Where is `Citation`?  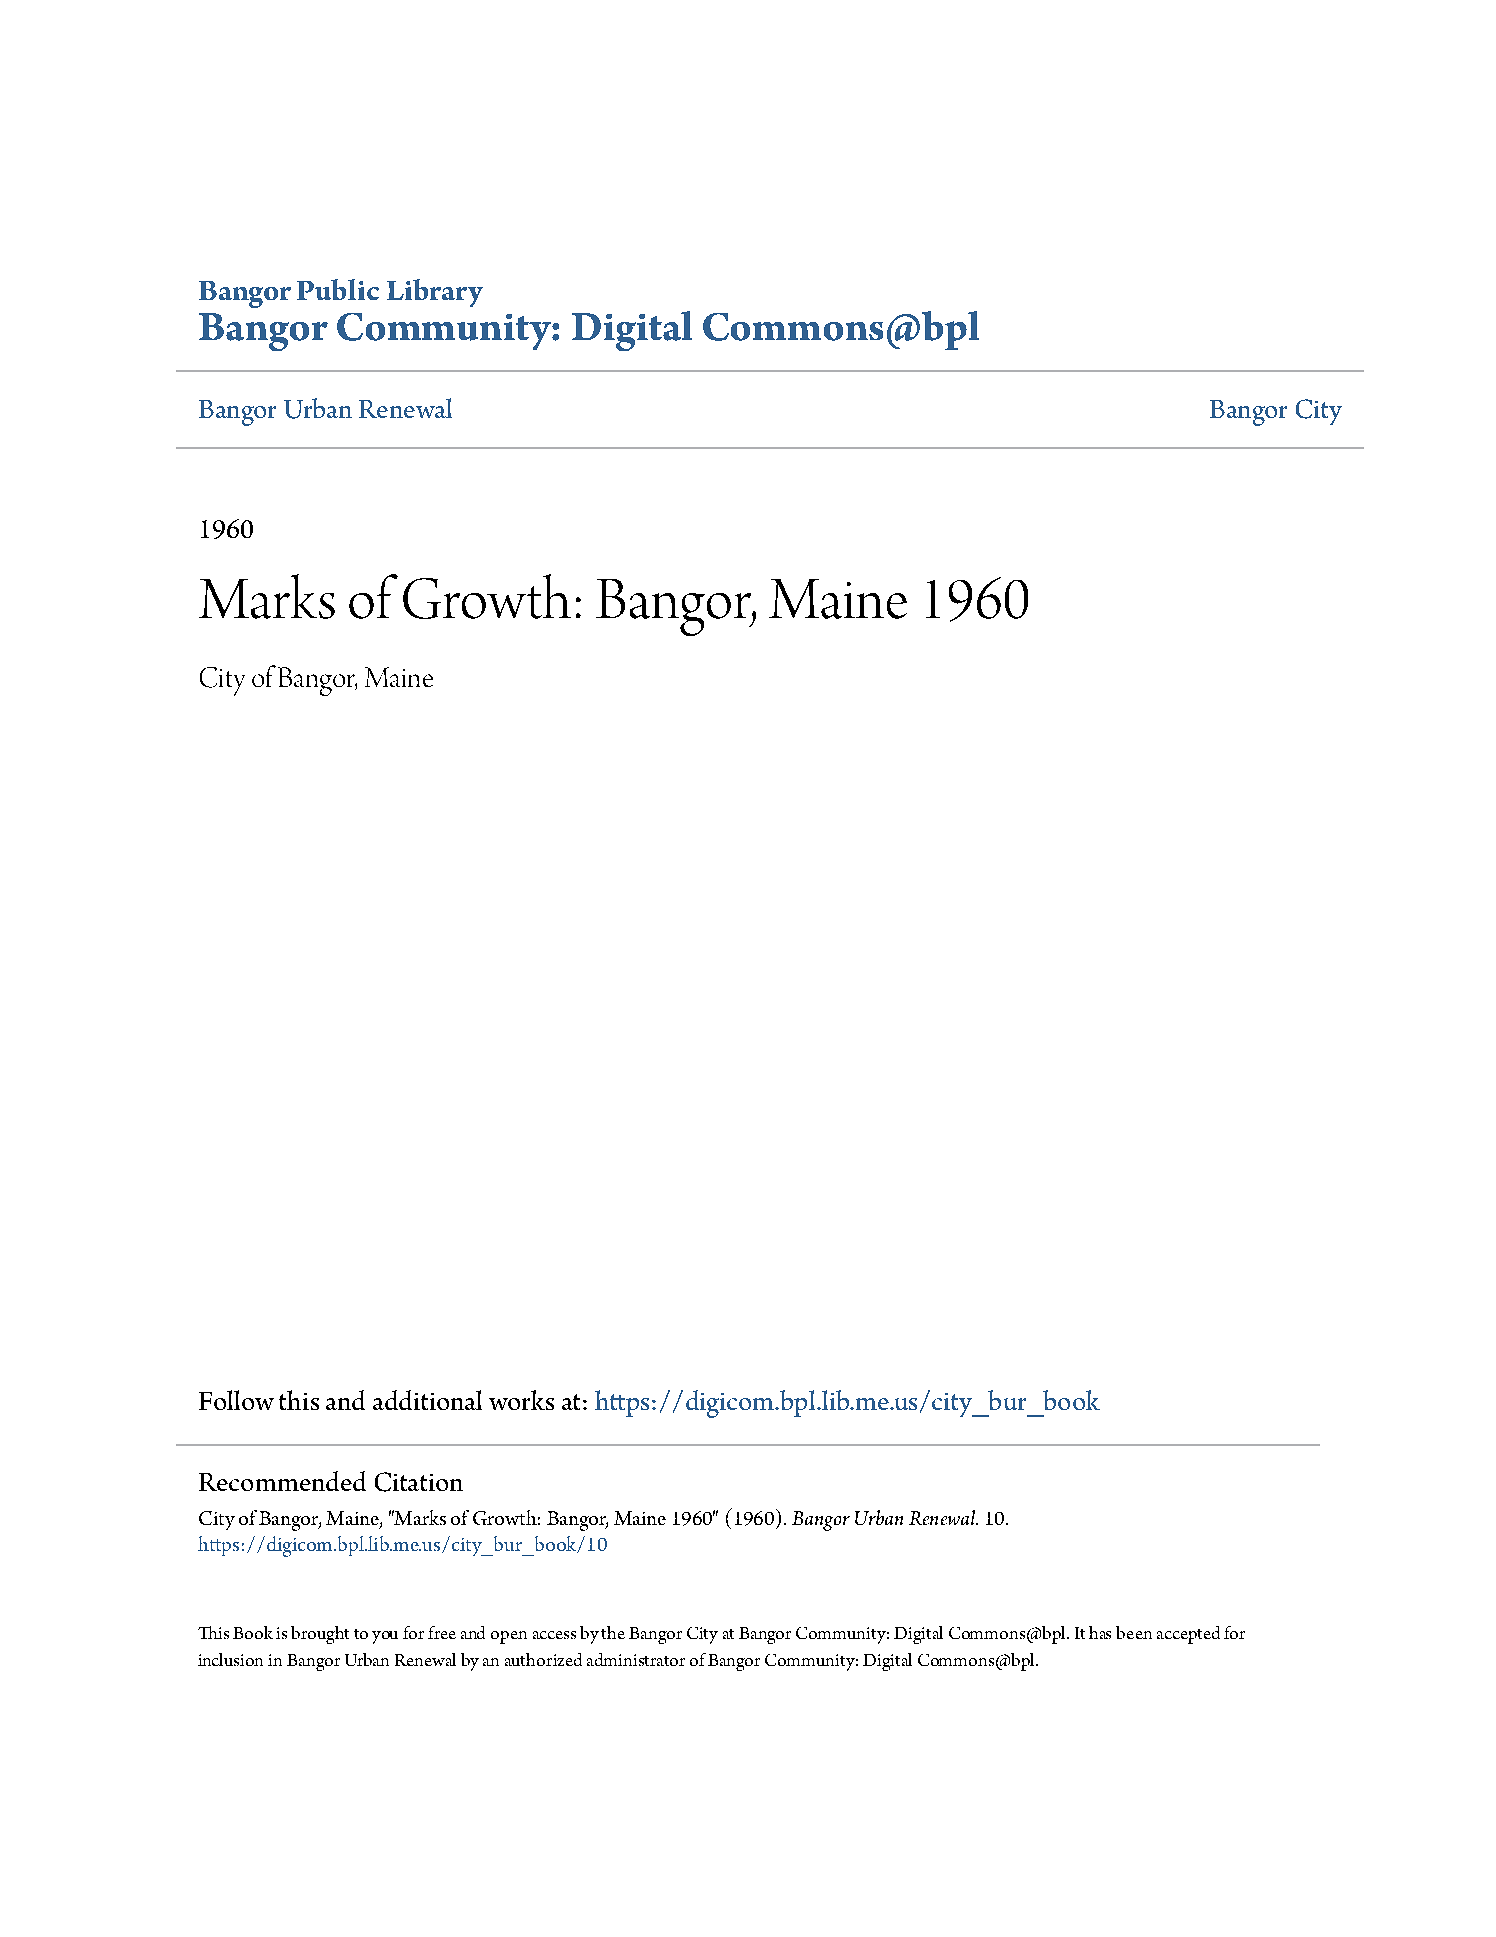
Citation is located at coordinates (419, 1482).
